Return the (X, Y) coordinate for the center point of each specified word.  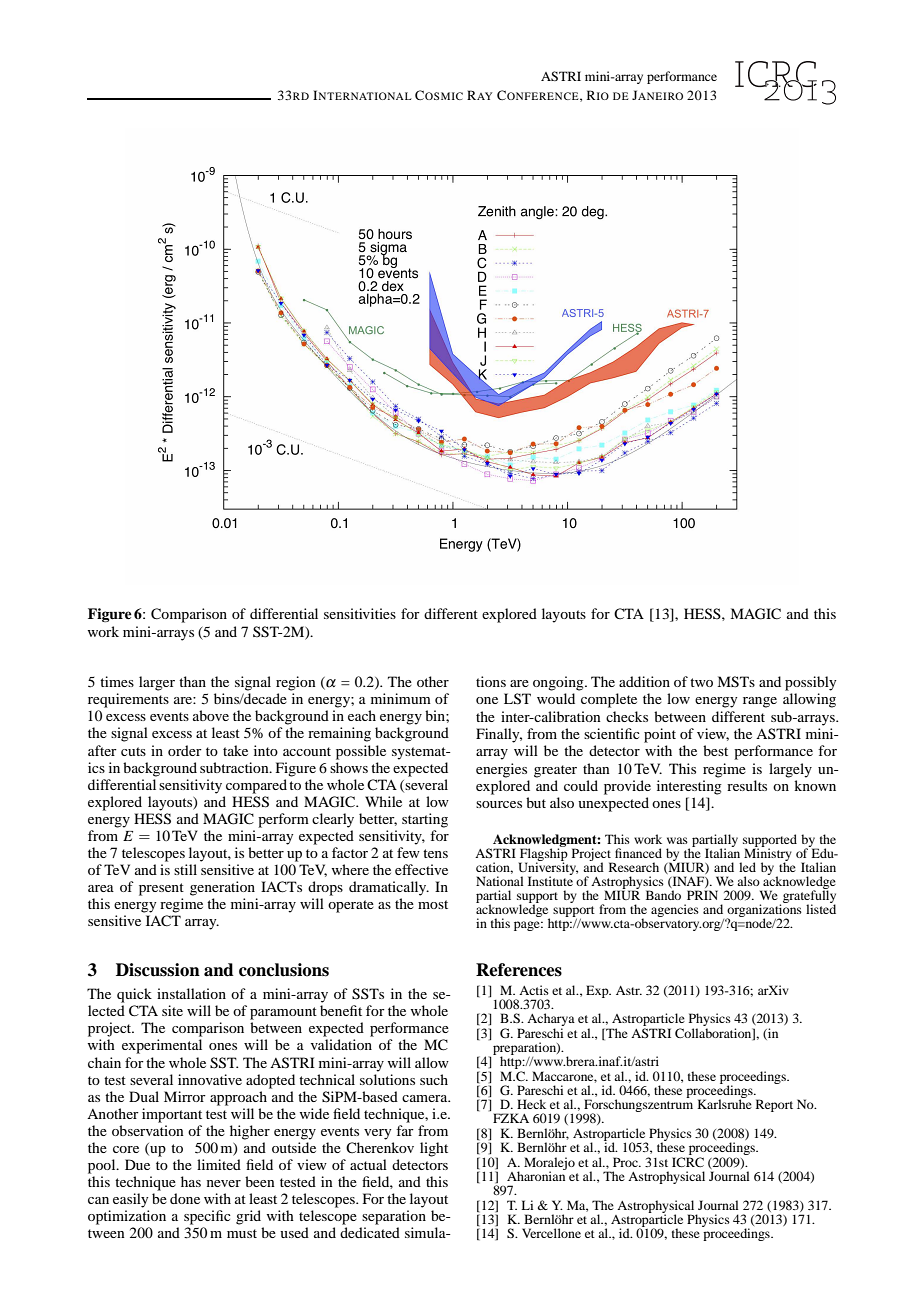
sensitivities (360, 613)
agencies (675, 910)
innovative (210, 1079)
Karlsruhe (724, 1104)
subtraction (235, 767)
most (433, 904)
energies (501, 770)
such (434, 1079)
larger (157, 683)
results (747, 785)
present (161, 889)
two (701, 682)
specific (207, 1217)
